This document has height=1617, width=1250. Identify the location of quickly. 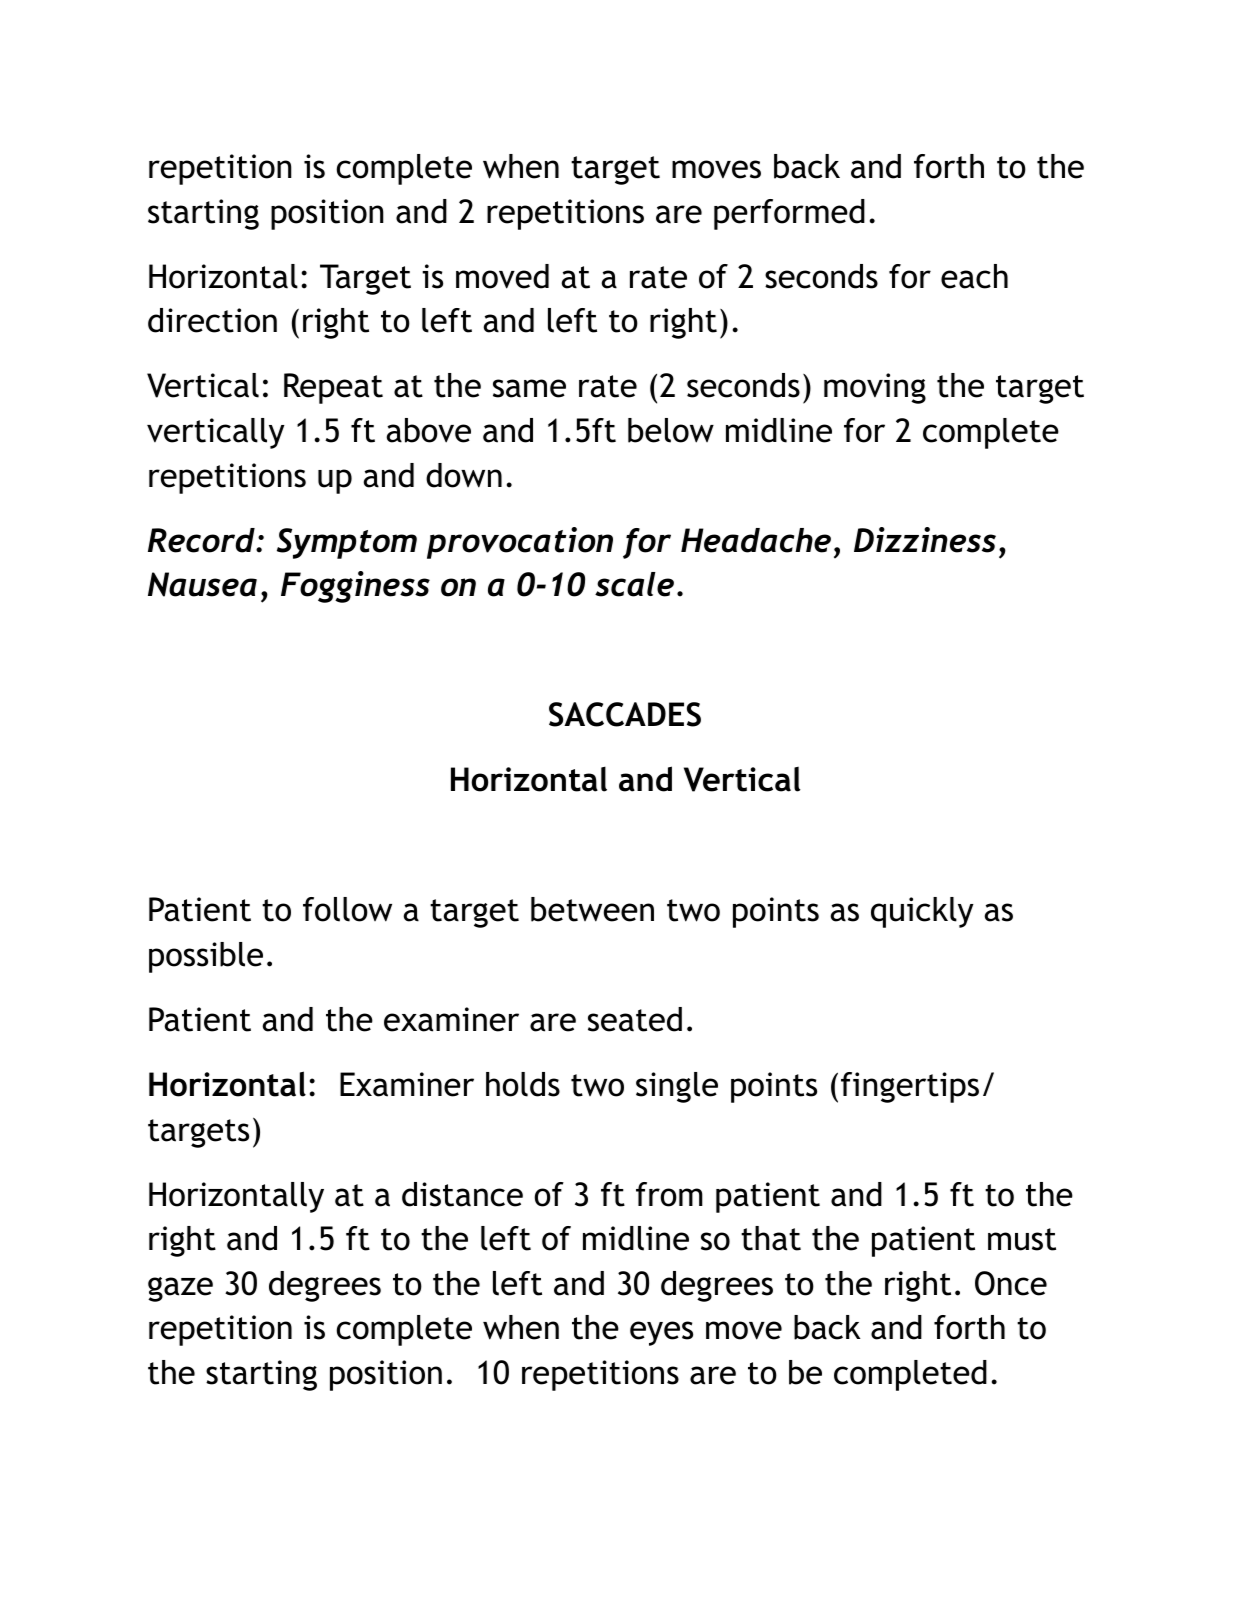
(922, 912).
